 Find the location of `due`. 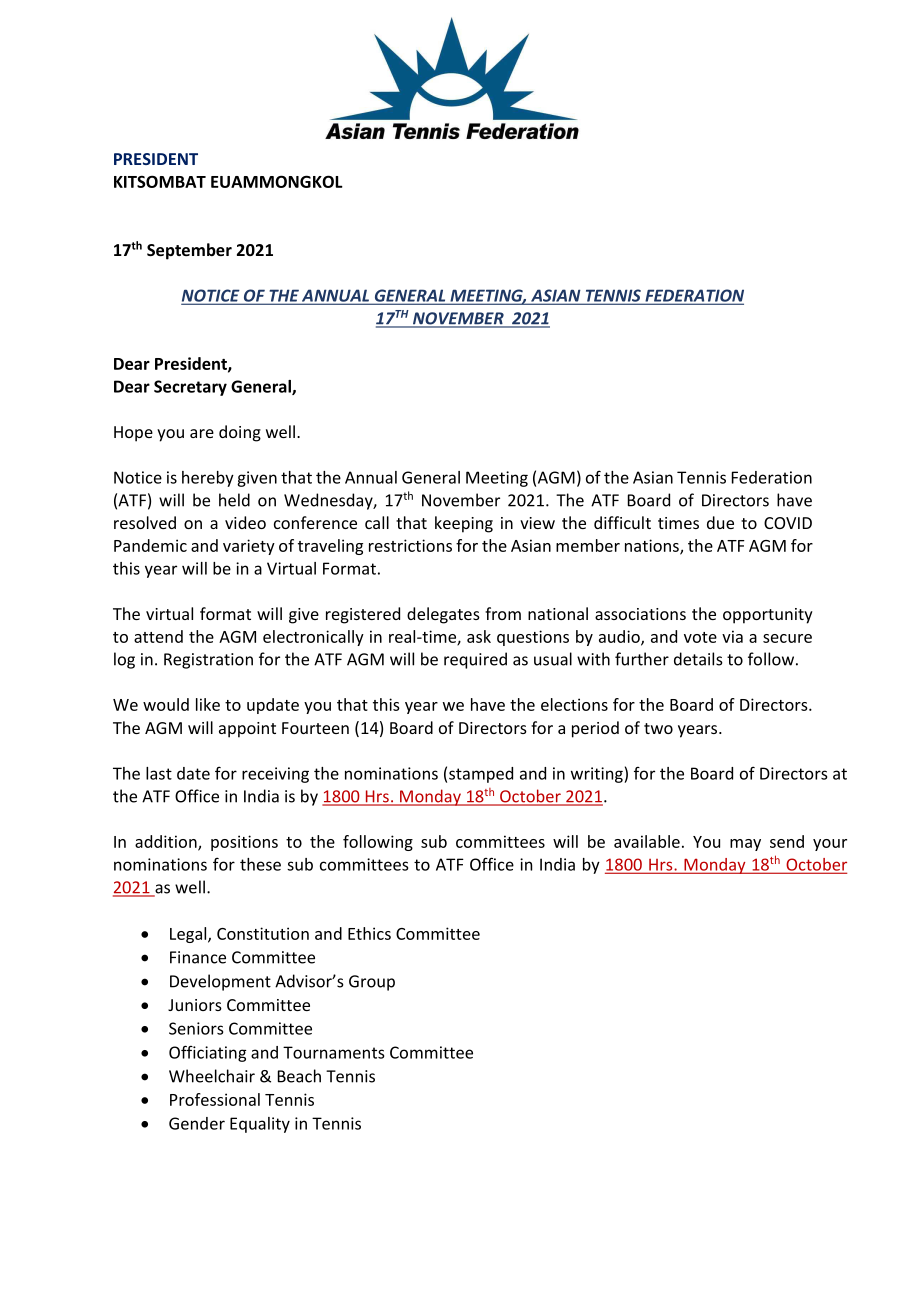

due is located at coordinates (720, 522).
